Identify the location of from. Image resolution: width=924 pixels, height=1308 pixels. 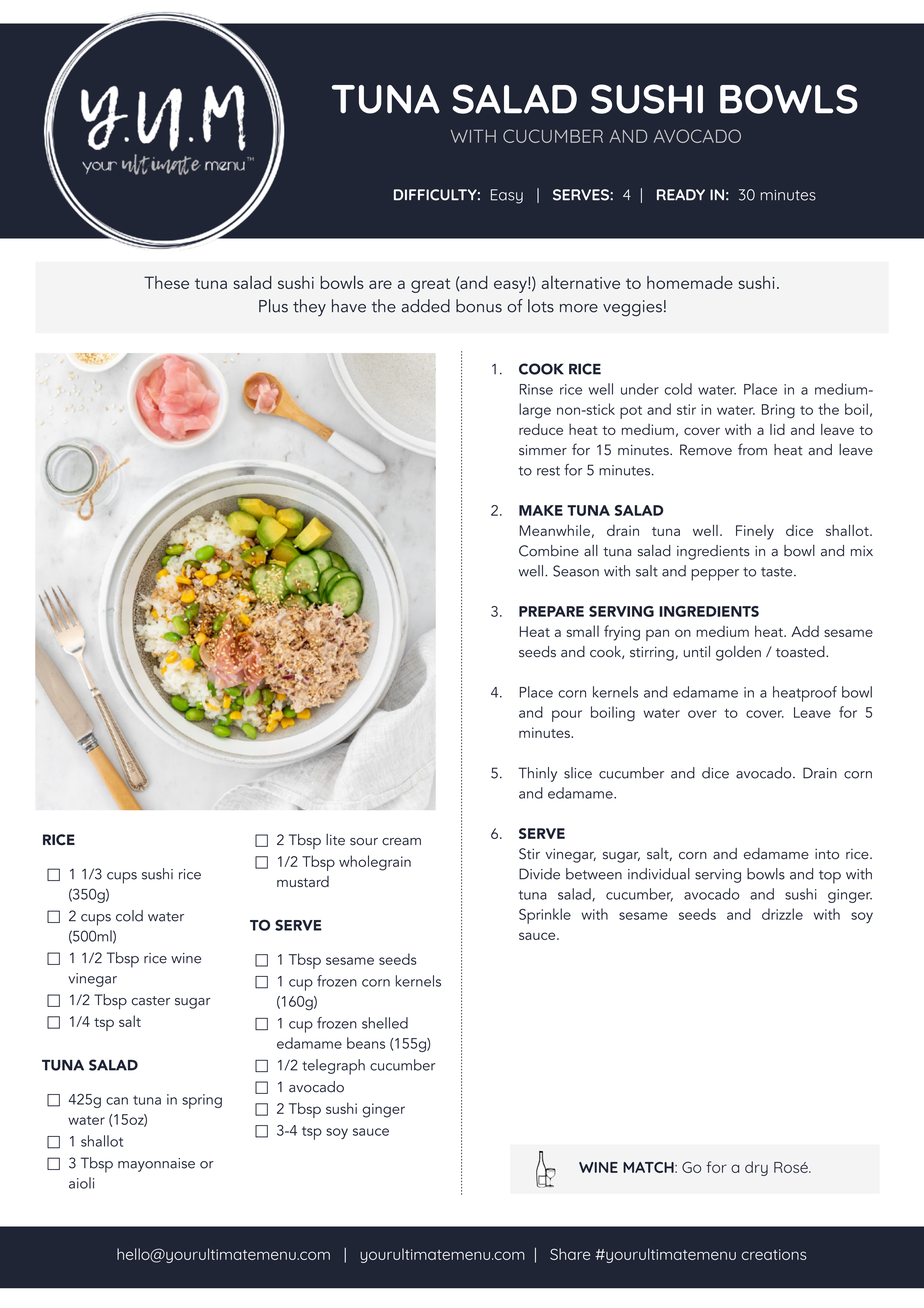
(752, 449).
